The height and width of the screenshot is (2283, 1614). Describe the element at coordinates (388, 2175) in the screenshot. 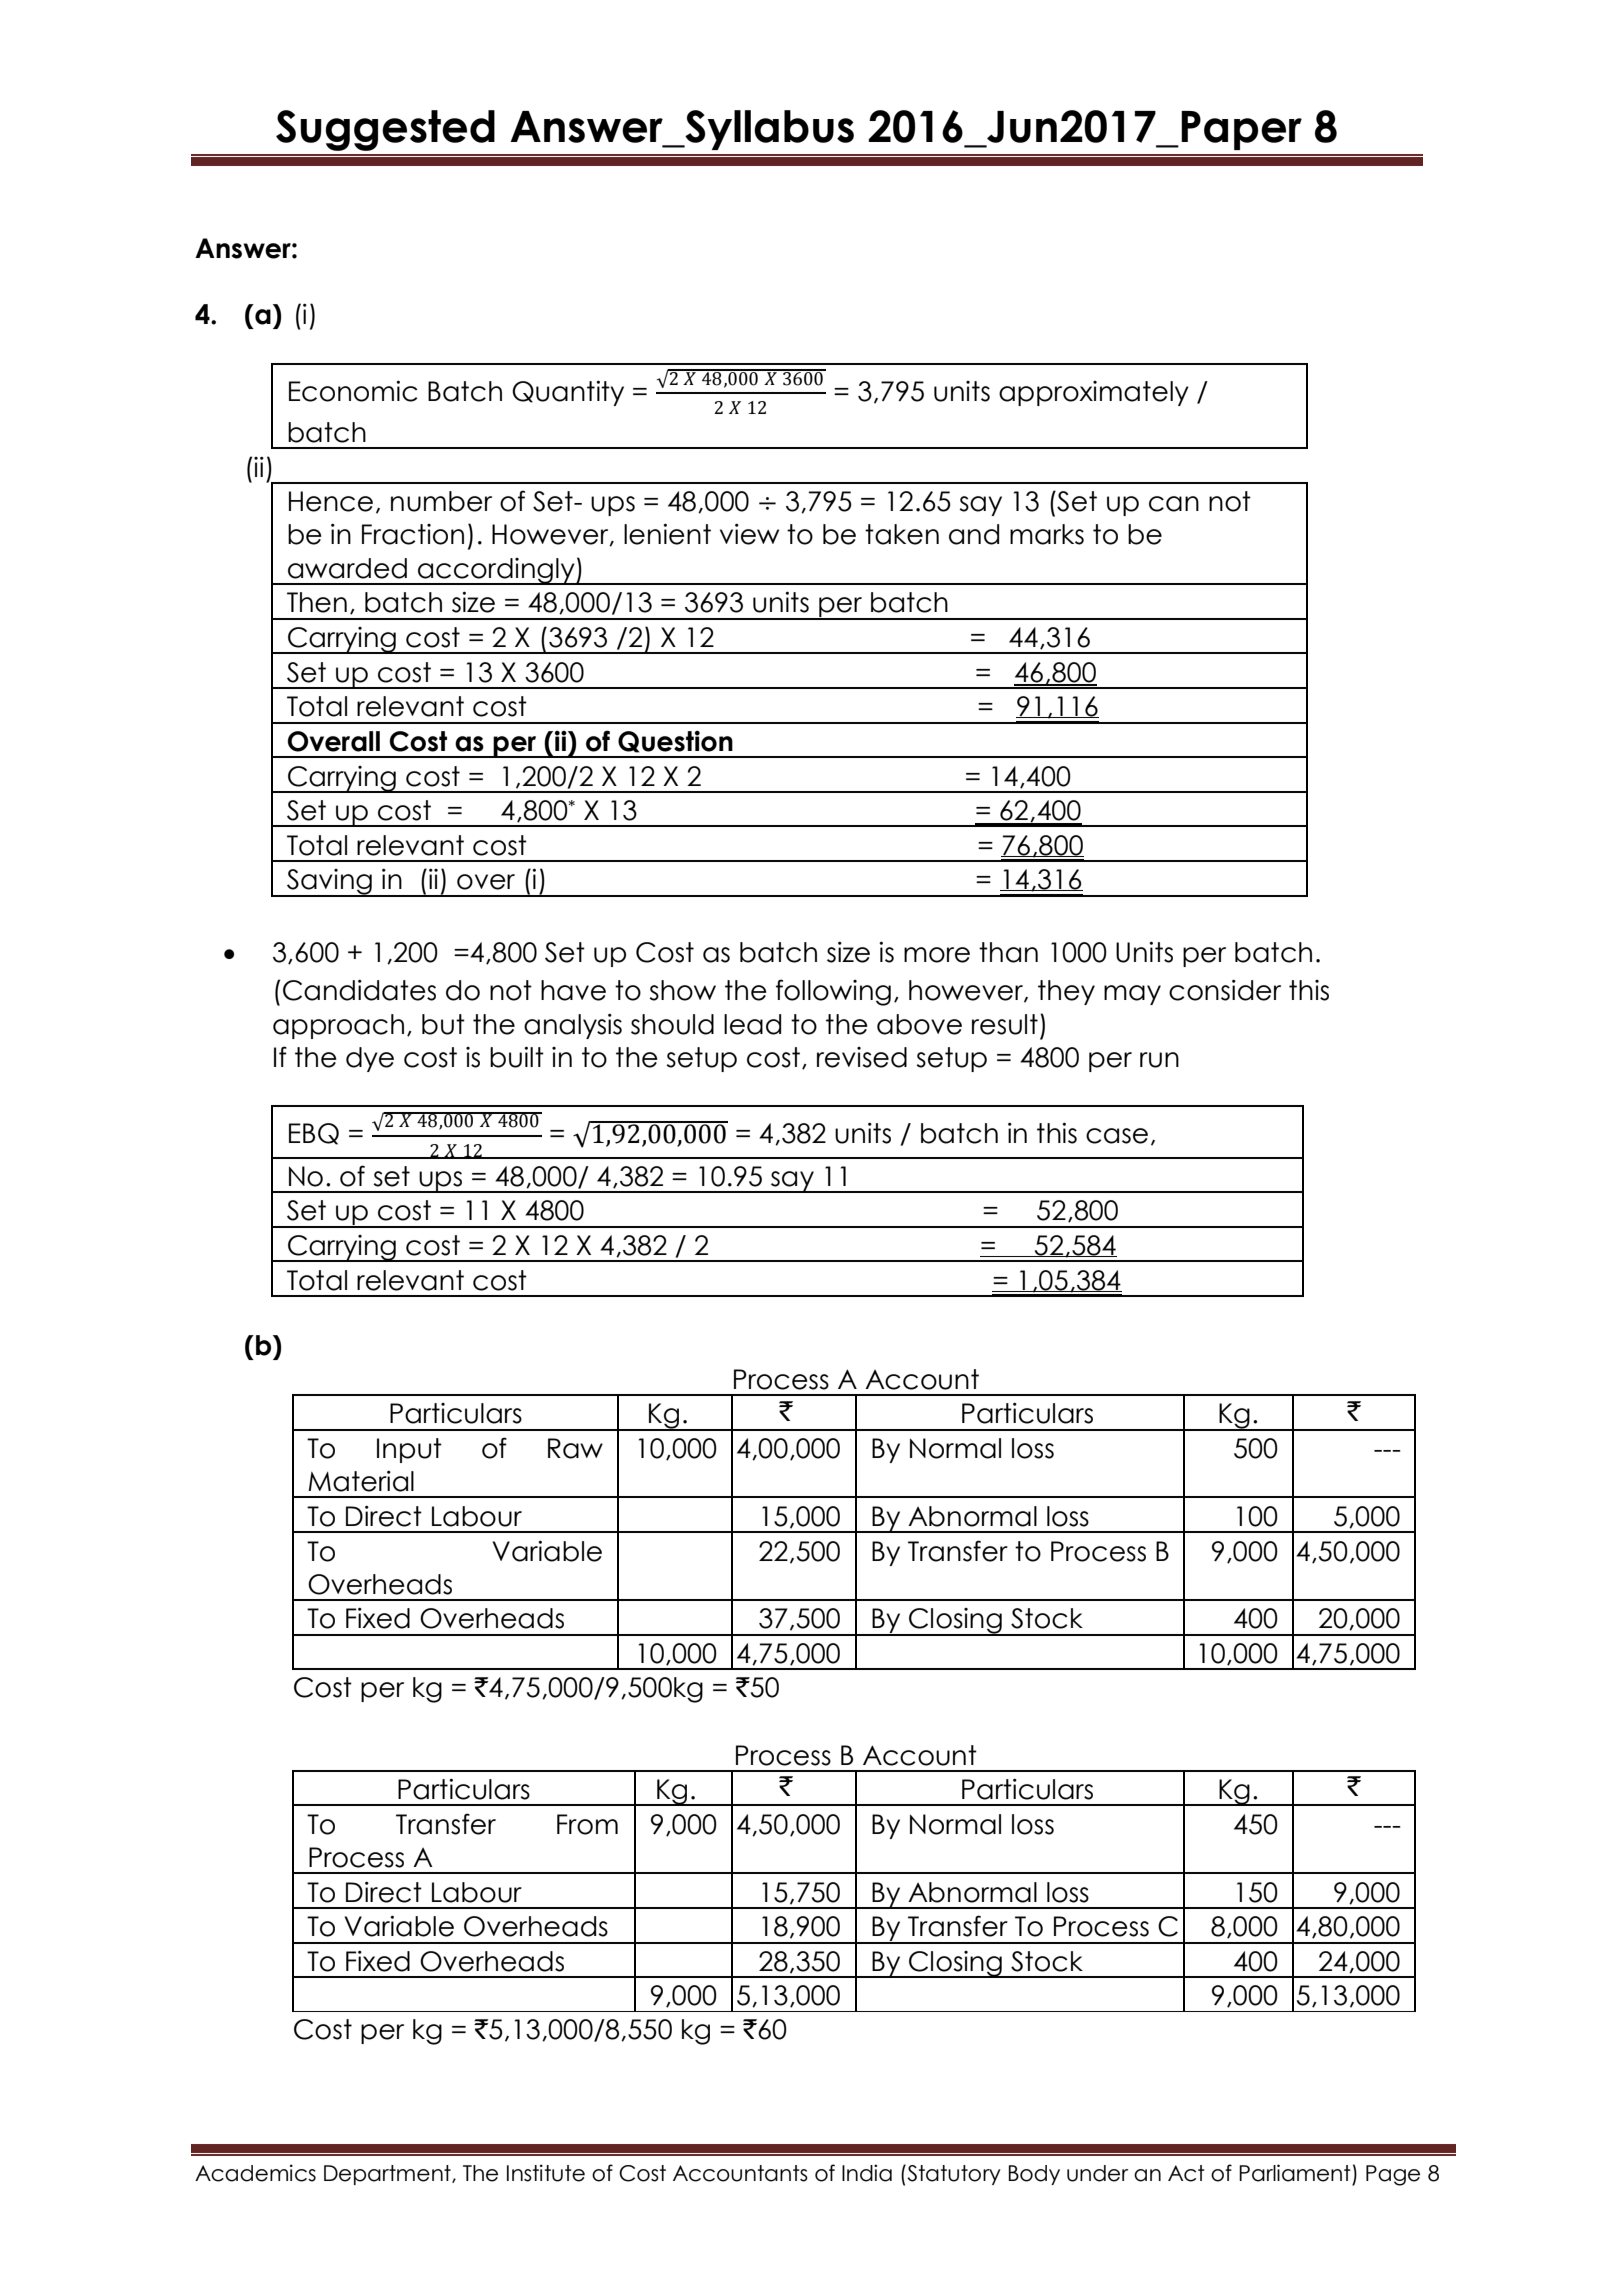

I see `Department` at that location.
